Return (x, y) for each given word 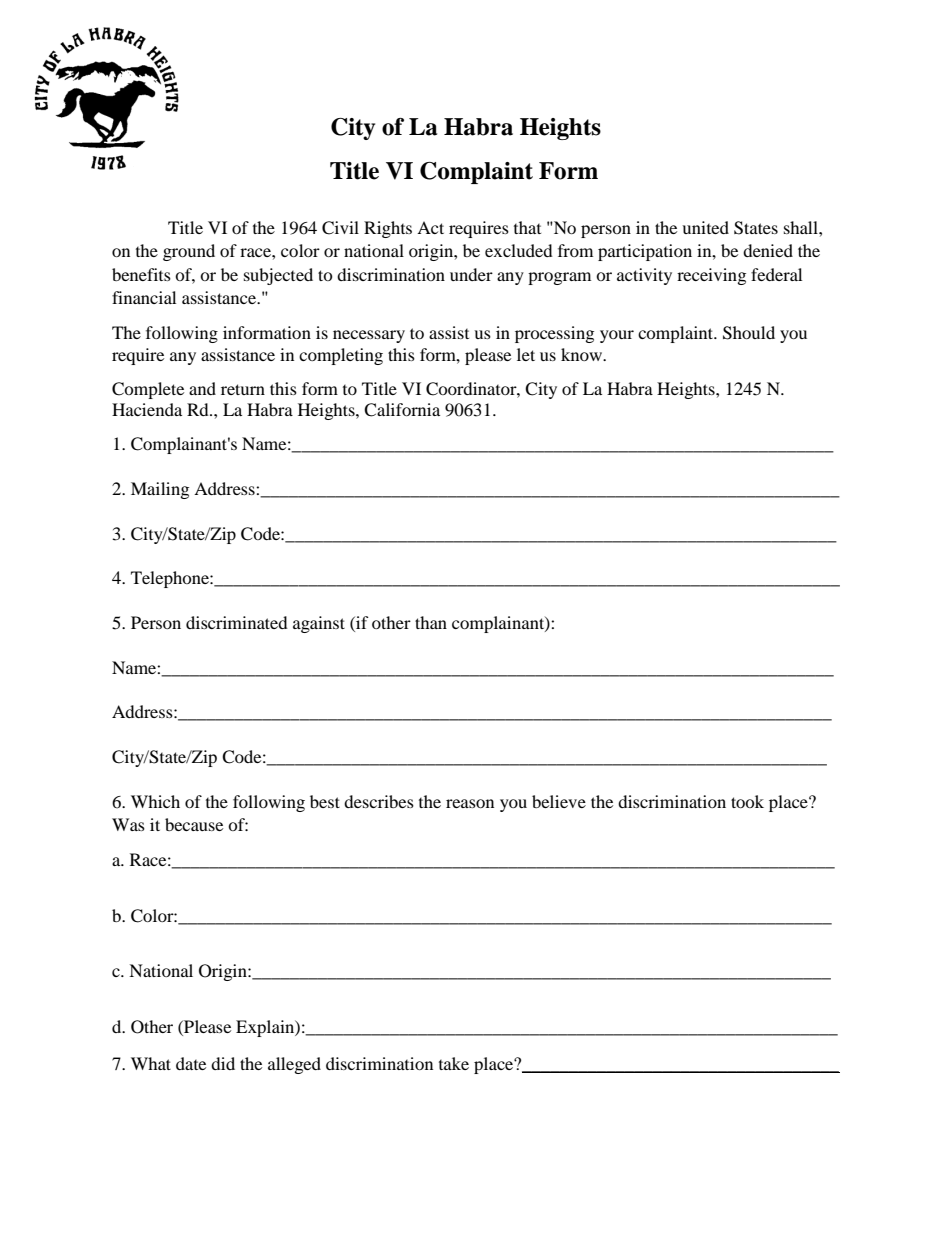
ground (189, 252)
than (431, 622)
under (471, 274)
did (223, 1063)
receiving (711, 276)
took (747, 801)
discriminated (237, 622)
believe (559, 801)
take (454, 1063)
